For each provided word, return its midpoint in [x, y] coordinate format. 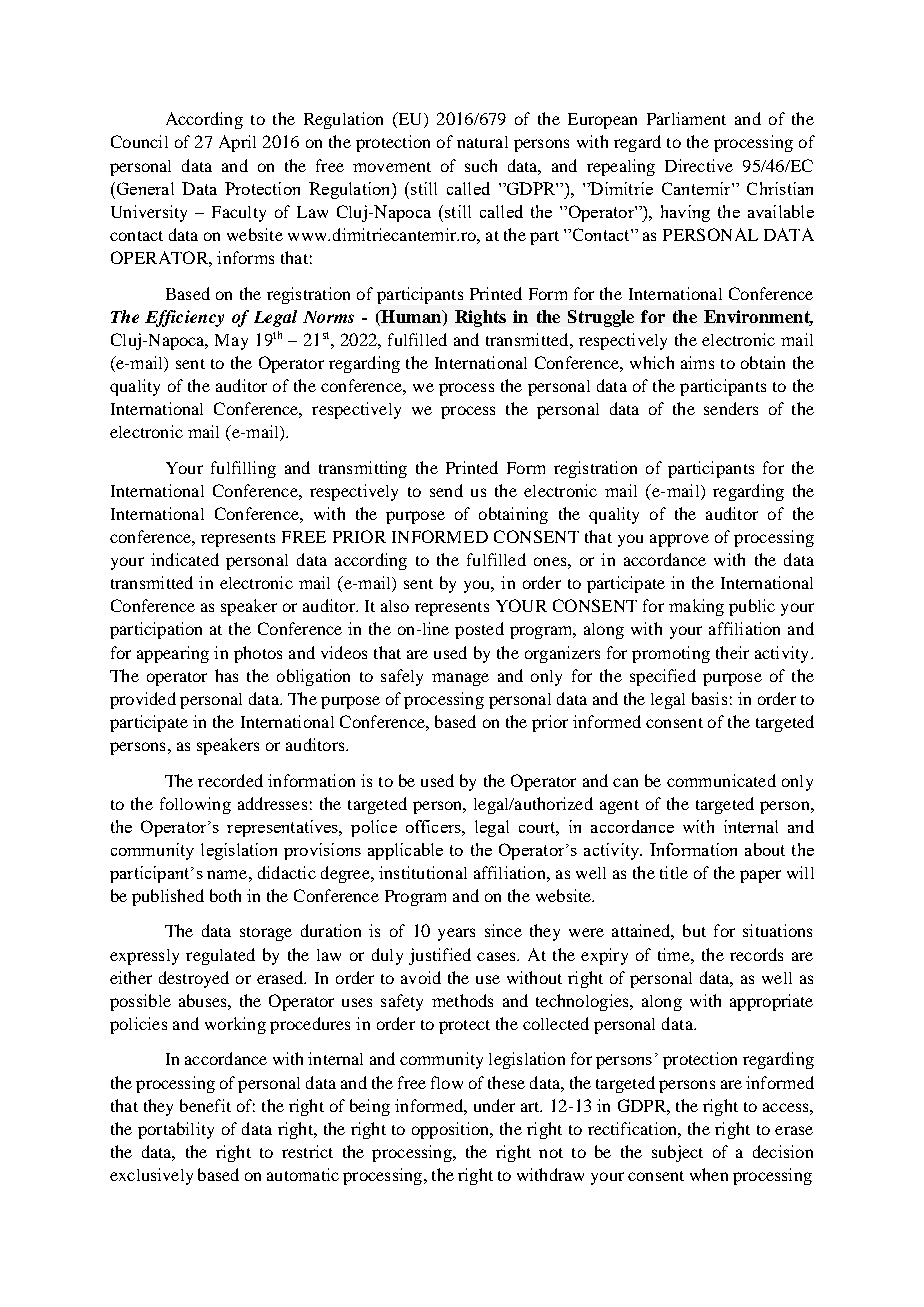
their [732, 652]
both [225, 895]
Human [411, 316]
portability [176, 1130]
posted [479, 630]
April [237, 143]
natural [482, 142]
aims [697, 362]
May [231, 342]
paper [760, 876]
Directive [699, 165]
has [226, 675]
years [456, 934]
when [709, 1174]
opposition [452, 1130]
